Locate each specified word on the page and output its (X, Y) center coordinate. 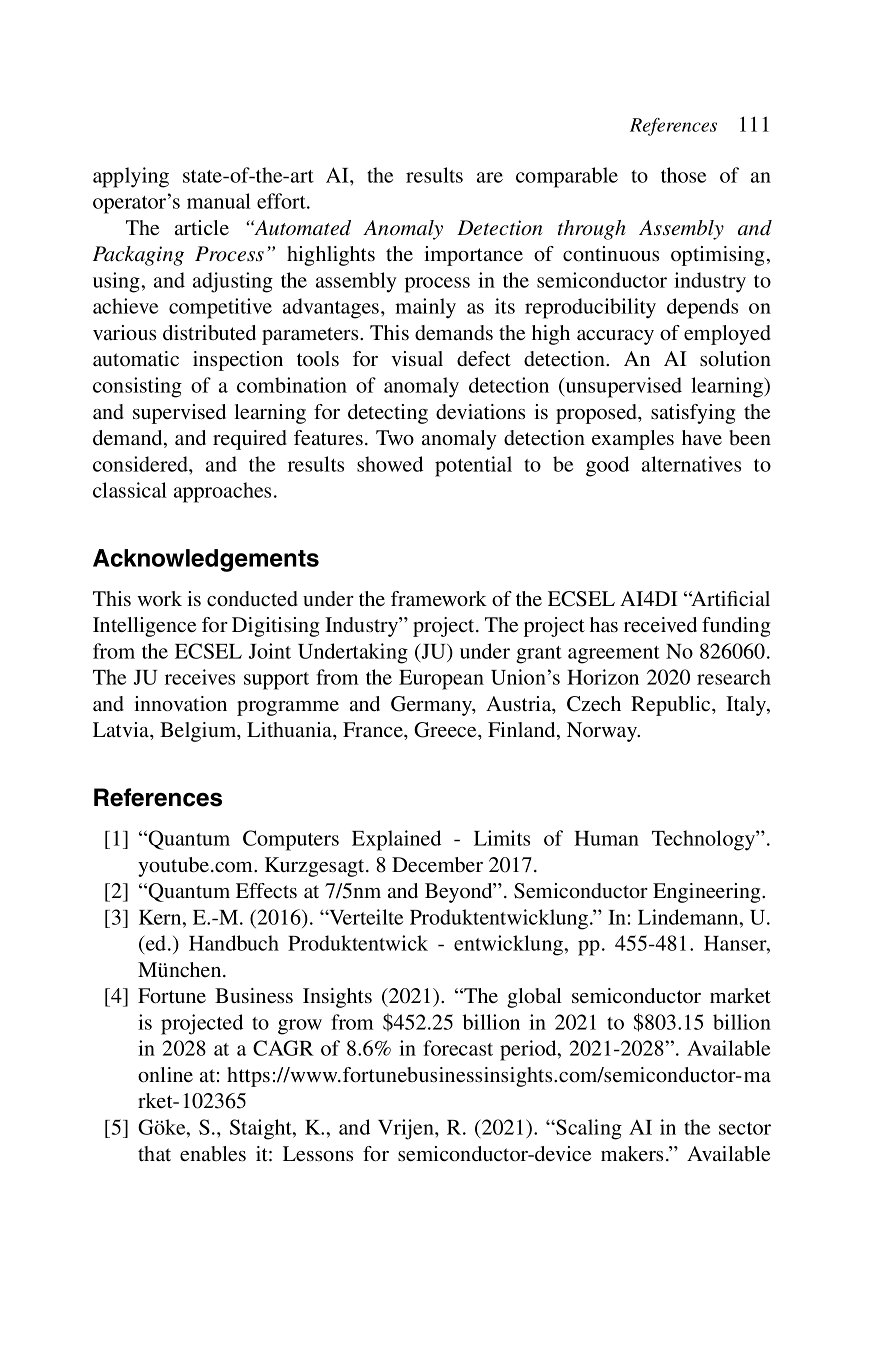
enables (213, 1153)
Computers (291, 840)
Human (606, 838)
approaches (222, 492)
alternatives (691, 464)
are (490, 177)
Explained (396, 840)
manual (219, 201)
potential (473, 466)
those (683, 175)
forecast (458, 1048)
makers (632, 1153)
